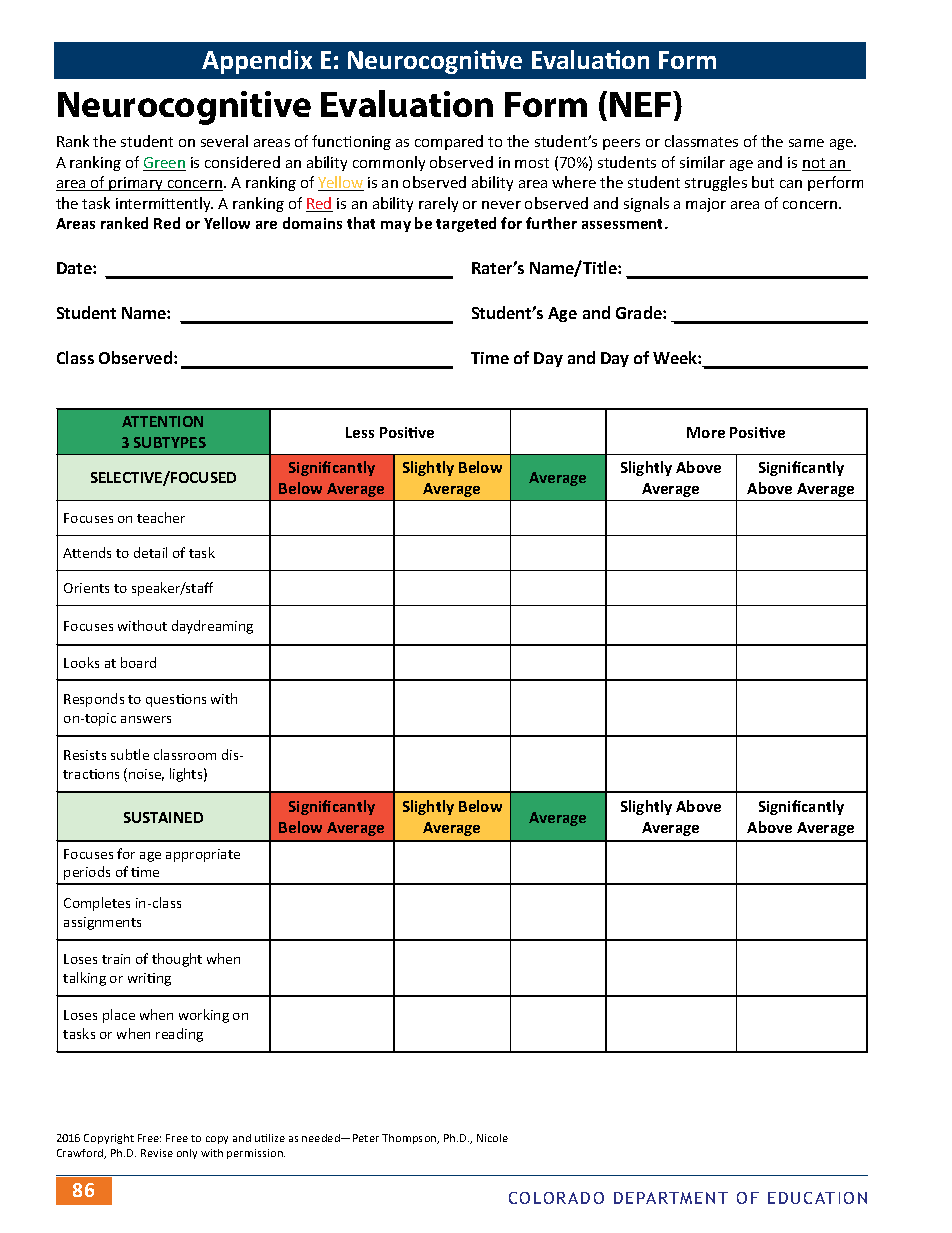 The height and width of the screenshot is (1233, 952). Describe the element at coordinates (176, 700) in the screenshot. I see `questions` at that location.
